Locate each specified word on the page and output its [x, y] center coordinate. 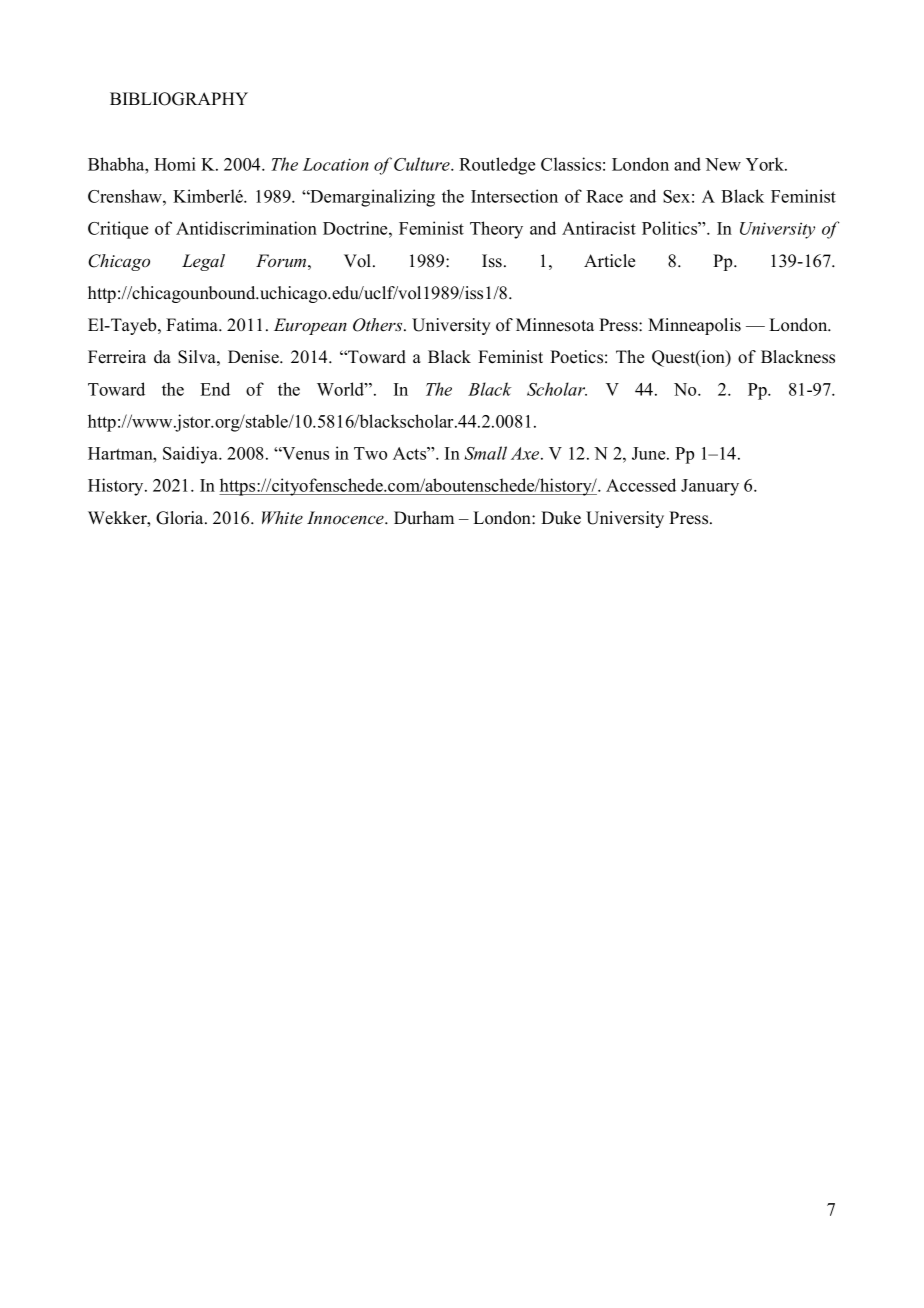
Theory [496, 230]
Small [485, 453]
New [723, 164]
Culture [423, 164]
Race [604, 196]
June [650, 453]
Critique [118, 230]
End [215, 389]
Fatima [193, 324]
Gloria [181, 518]
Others [379, 325]
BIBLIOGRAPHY [179, 99]
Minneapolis [694, 326]
